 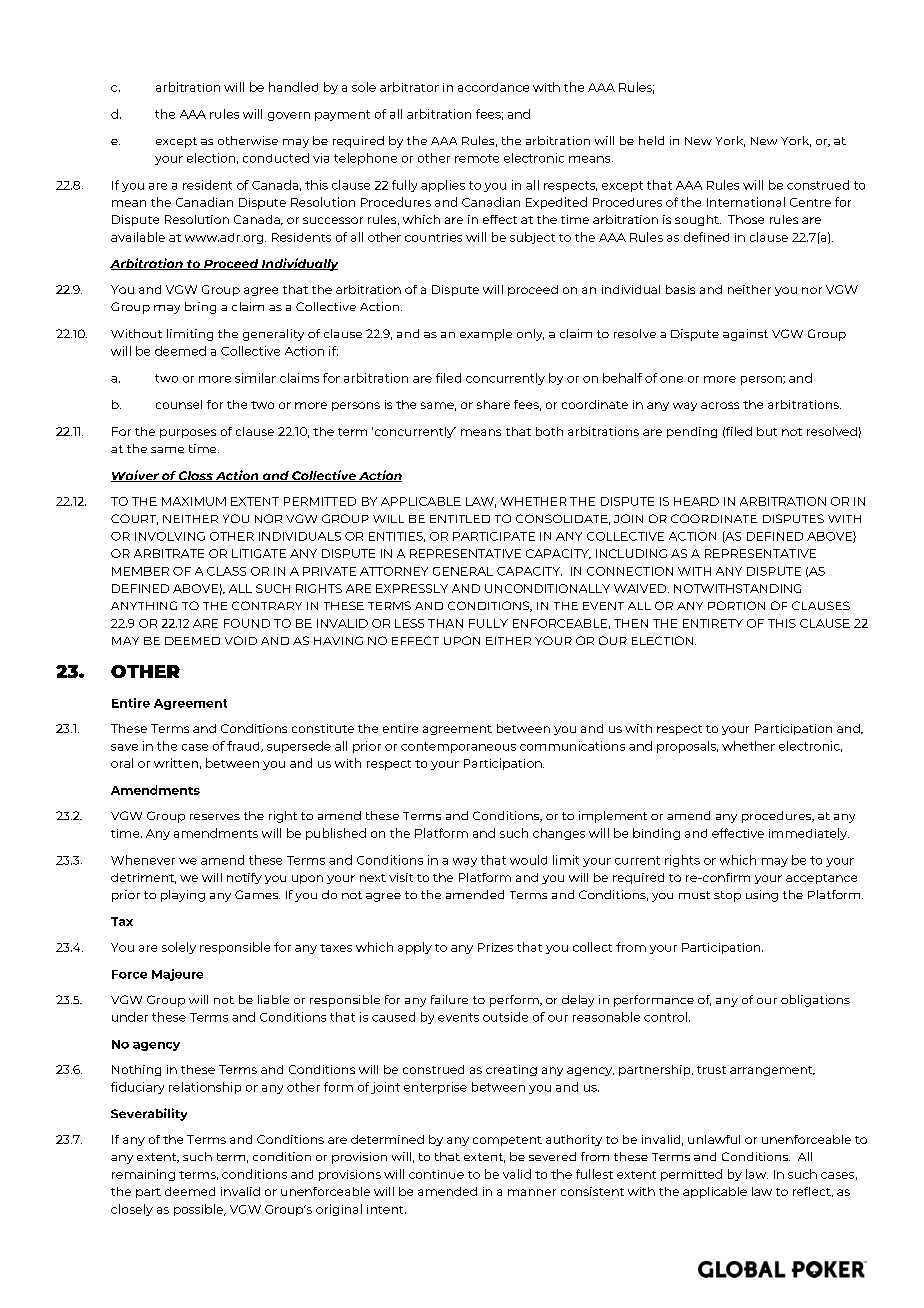 I want to click on govern, so click(x=289, y=116).
